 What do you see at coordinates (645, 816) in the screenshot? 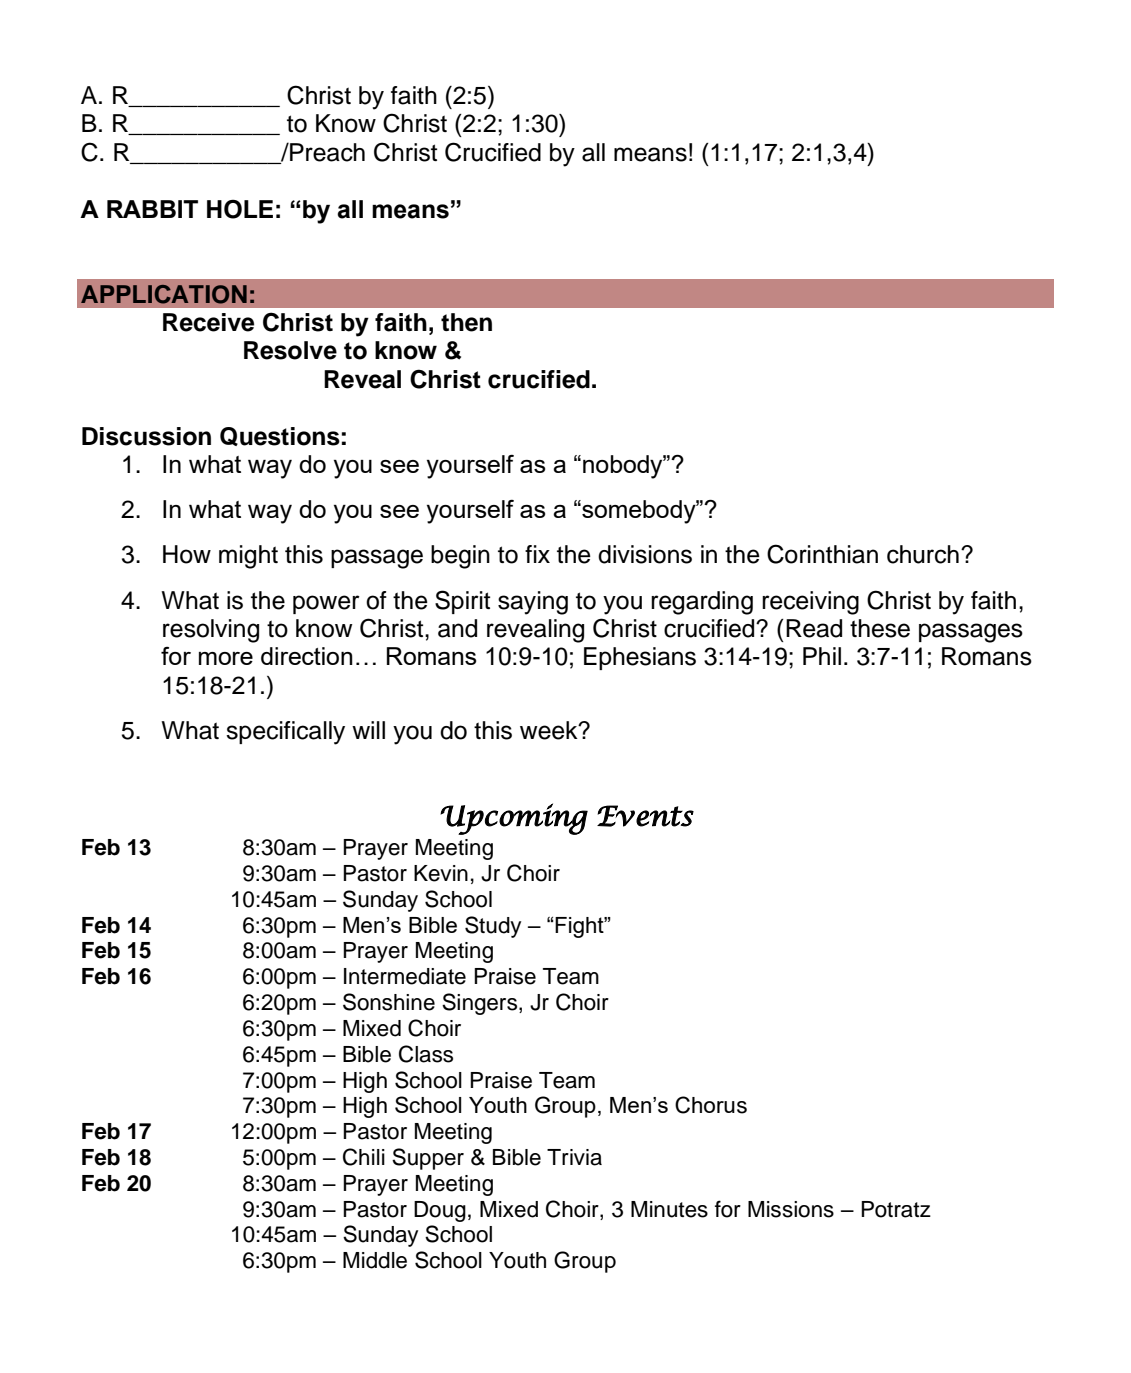
I see `Events` at bounding box center [645, 816].
